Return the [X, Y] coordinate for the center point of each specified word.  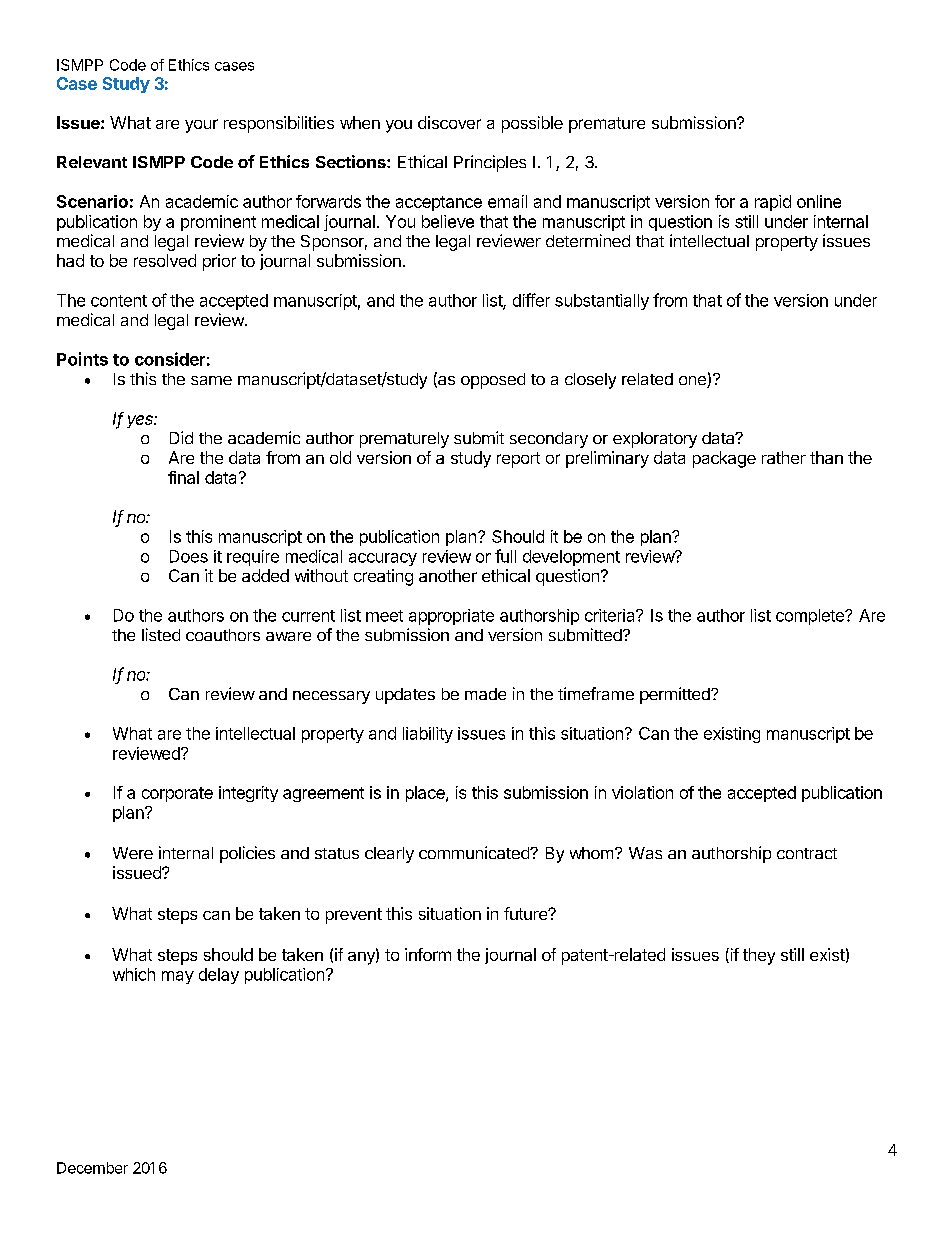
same [211, 380]
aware [288, 636]
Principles [490, 163]
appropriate [451, 617]
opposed [493, 381]
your [201, 126]
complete [811, 617]
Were [133, 853]
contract [807, 853]
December [92, 1168]
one [693, 382]
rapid [773, 203]
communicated [475, 852]
